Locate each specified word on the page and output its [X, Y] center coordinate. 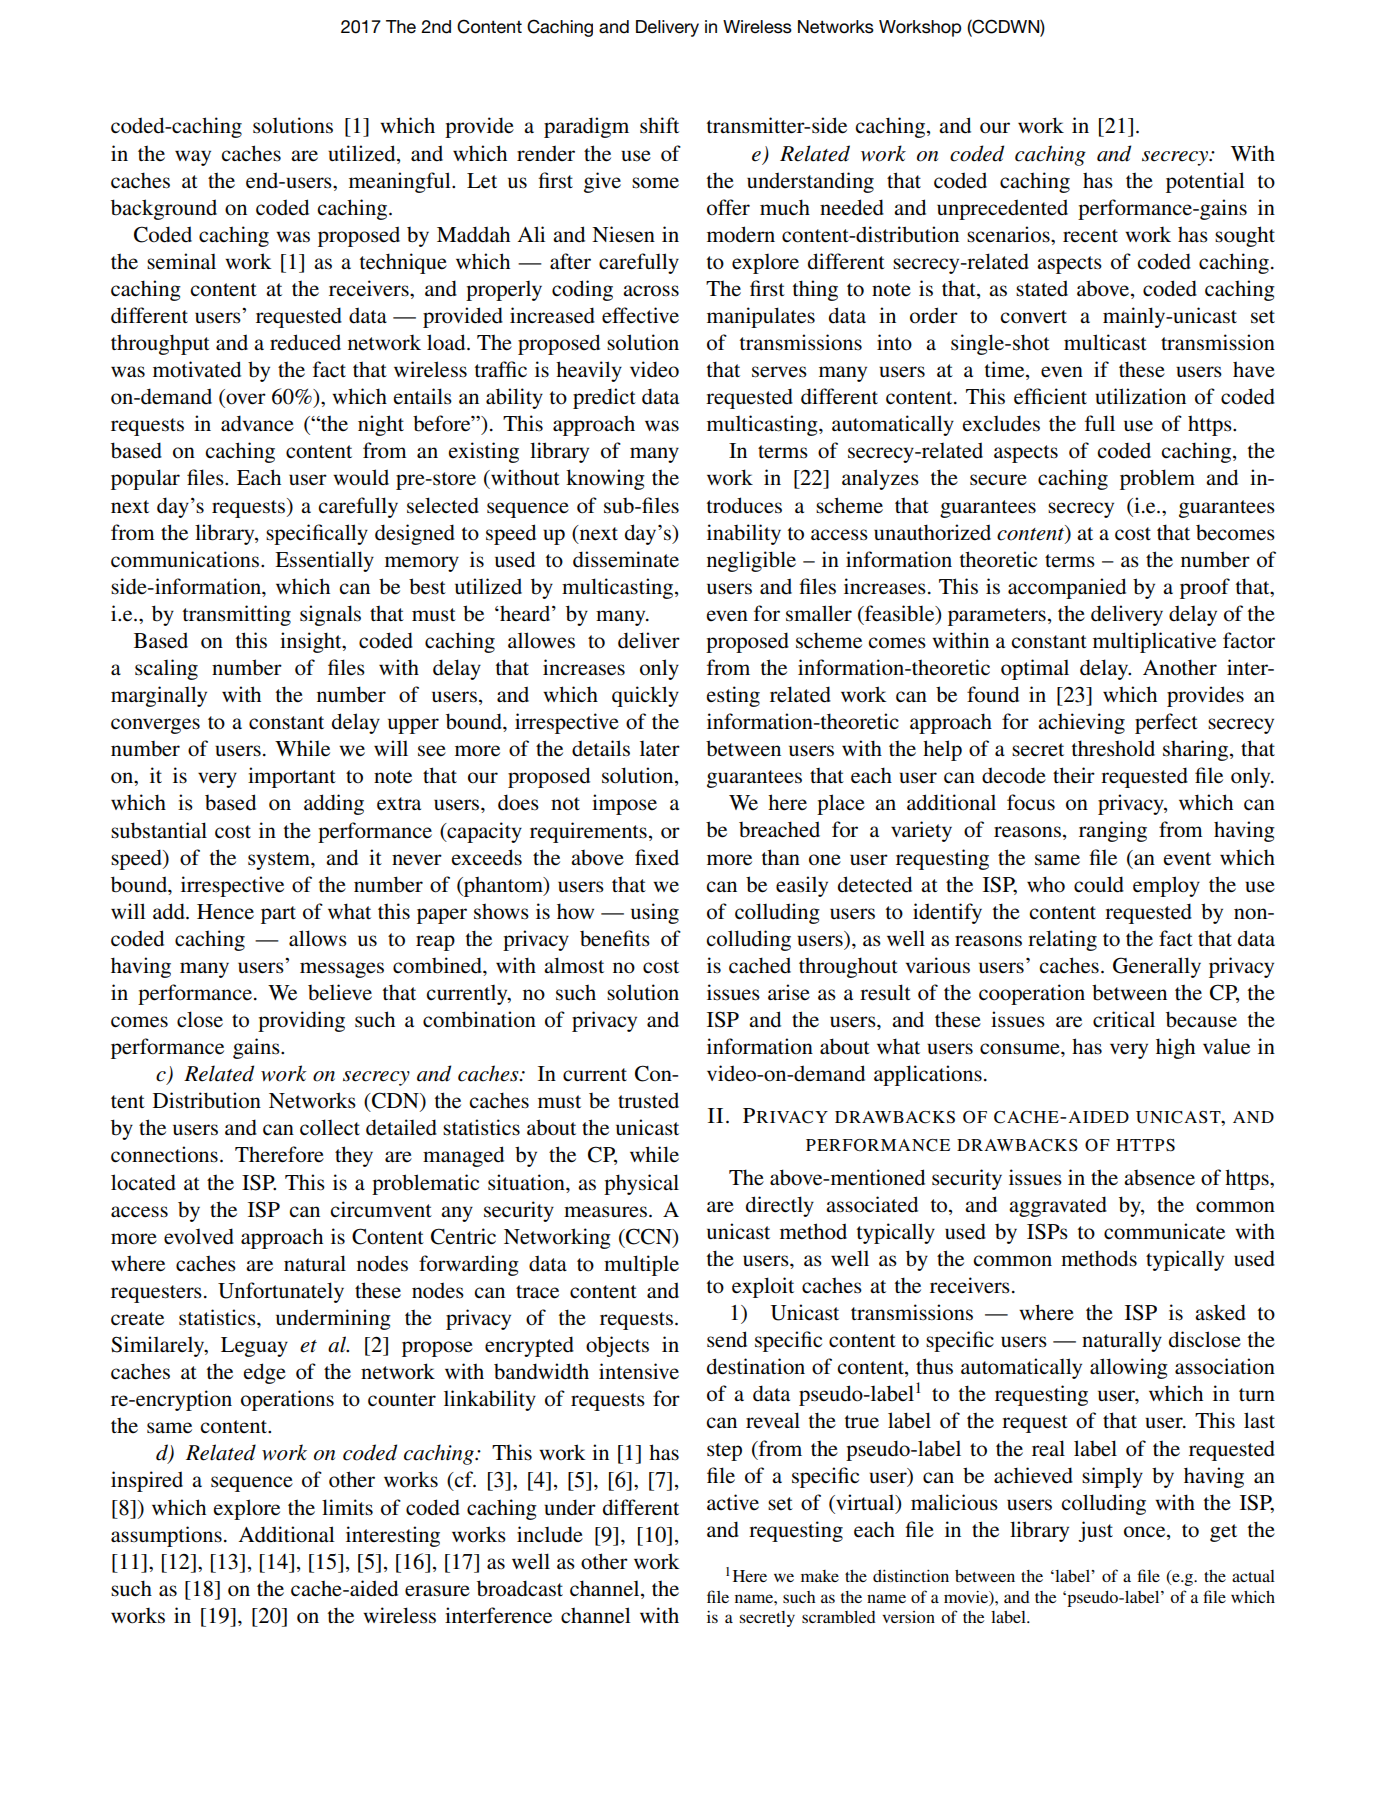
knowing [605, 479]
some [655, 183]
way [193, 158]
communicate [1164, 1231]
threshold [1113, 748]
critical [1124, 1019]
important [292, 777]
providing [301, 1021]
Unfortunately [281, 1292]
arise [789, 992]
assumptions [166, 1536]
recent [1090, 235]
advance [257, 423]
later [660, 749]
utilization [1140, 396]
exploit [763, 1287]
